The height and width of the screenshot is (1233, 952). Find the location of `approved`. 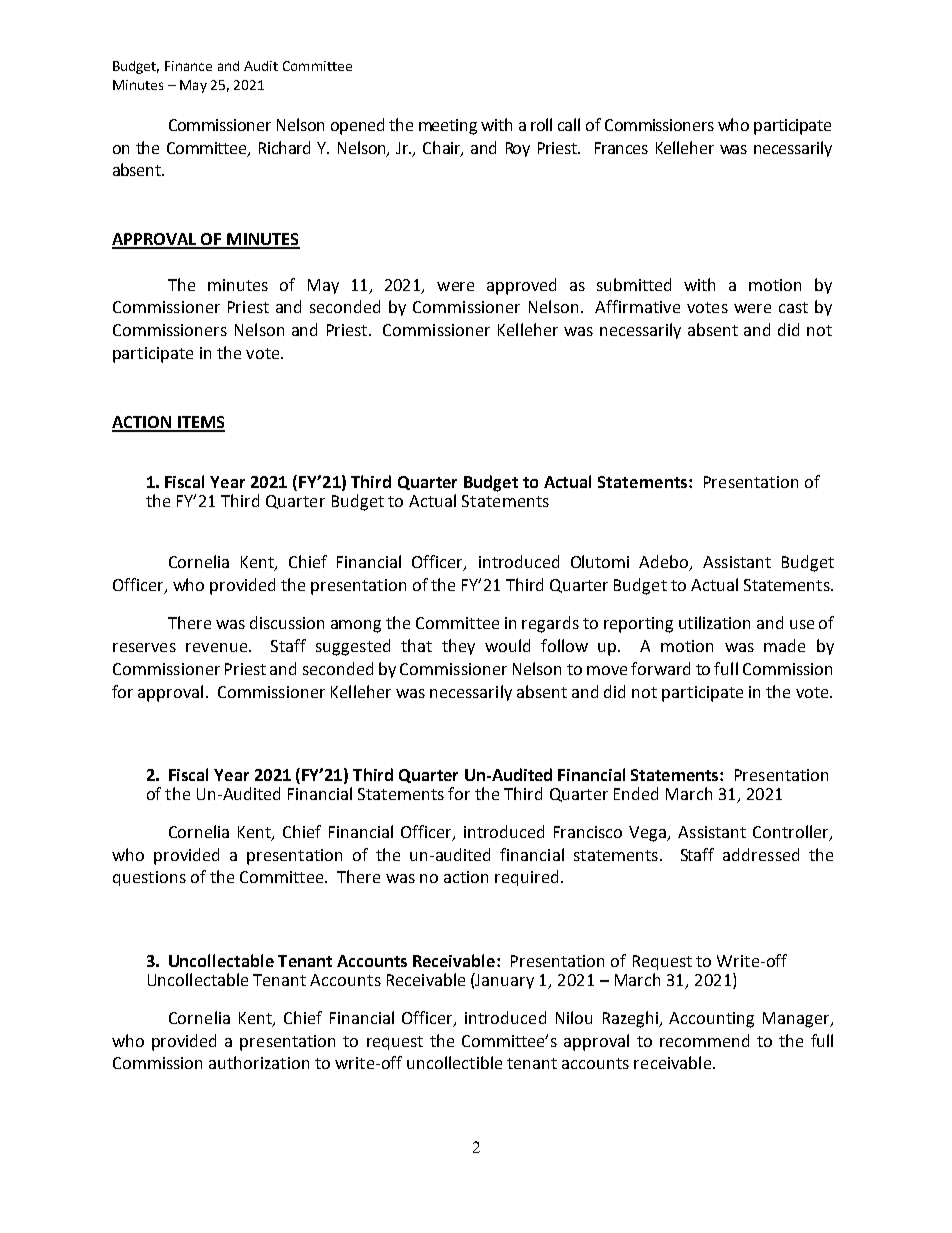

approved is located at coordinates (521, 286).
